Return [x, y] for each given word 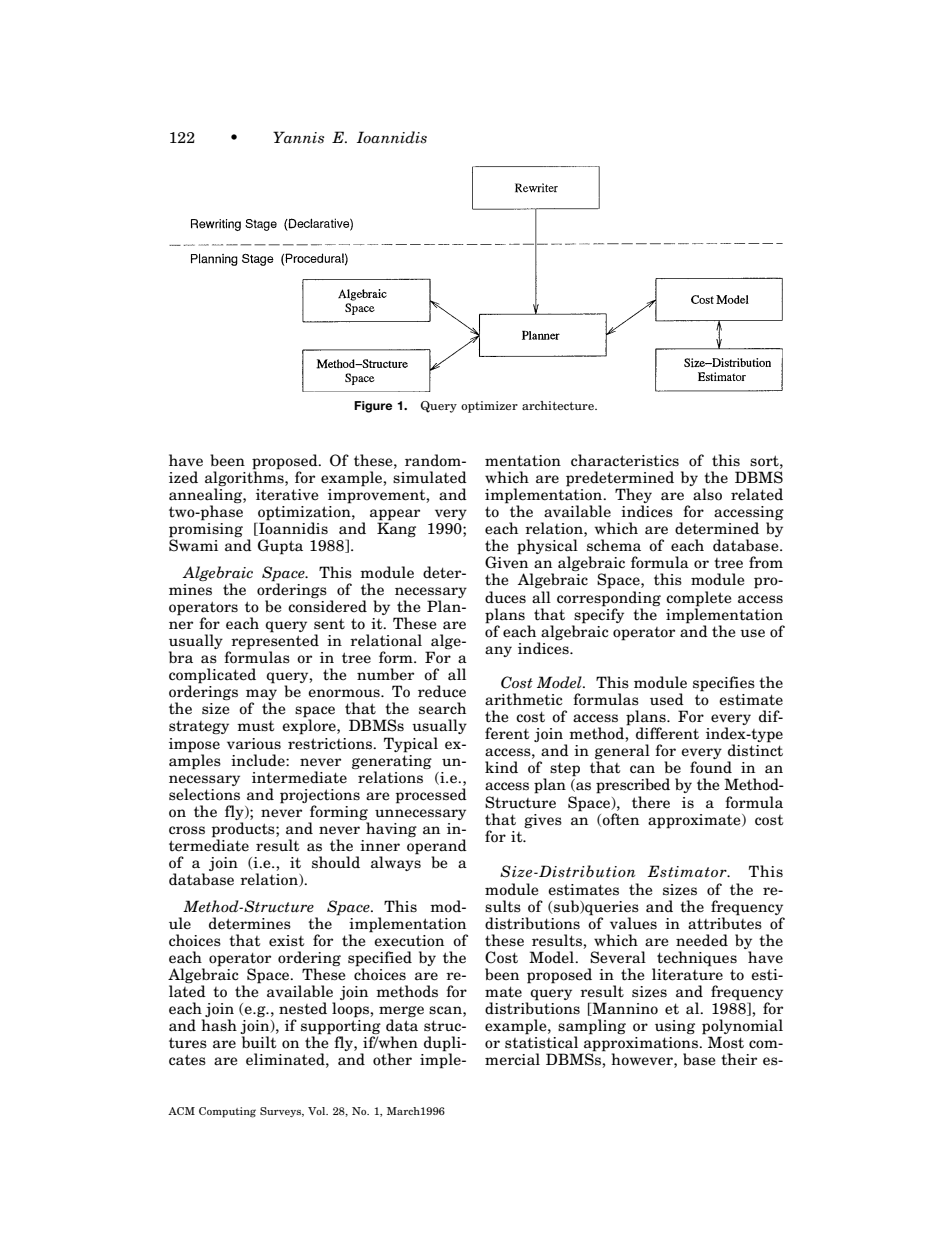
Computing [227, 1112]
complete [698, 599]
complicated [212, 677]
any [498, 651]
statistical [541, 1041]
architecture [559, 405]
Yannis [298, 137]
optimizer [489, 407]
